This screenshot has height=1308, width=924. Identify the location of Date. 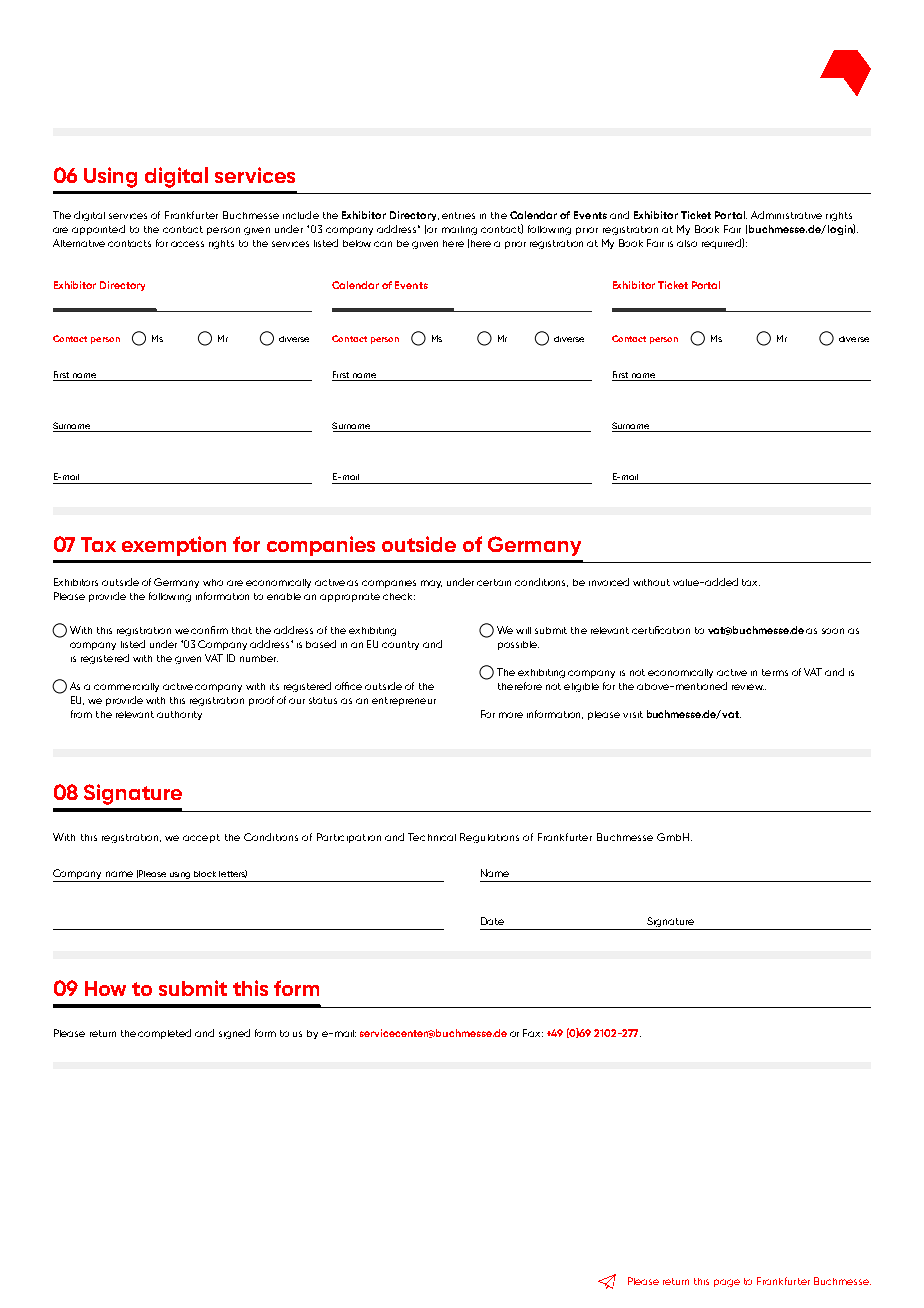
(492, 921).
